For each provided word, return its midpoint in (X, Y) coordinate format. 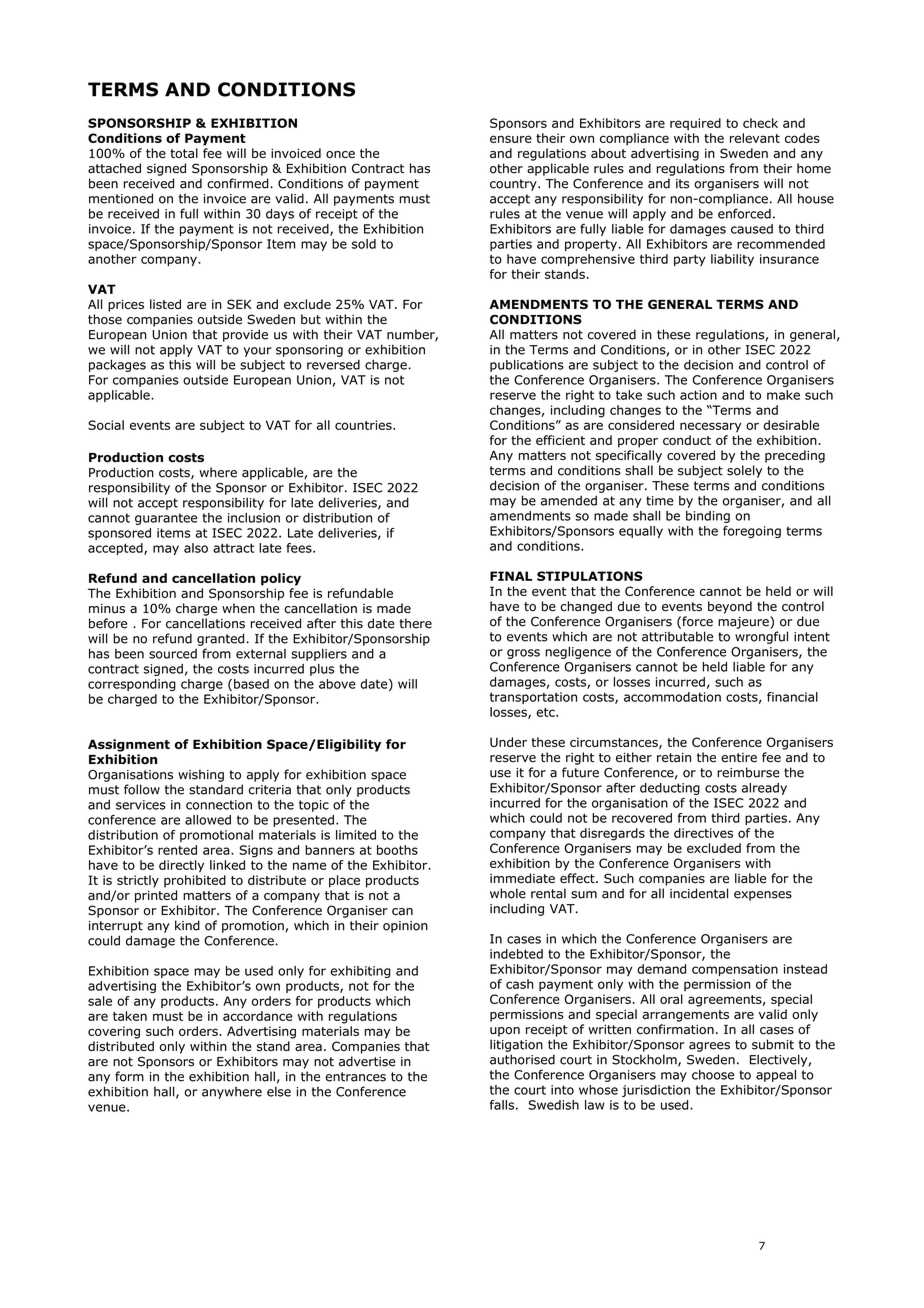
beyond (730, 607)
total (184, 153)
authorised (522, 1059)
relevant (755, 138)
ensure (511, 139)
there (415, 623)
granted (220, 639)
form (129, 1076)
